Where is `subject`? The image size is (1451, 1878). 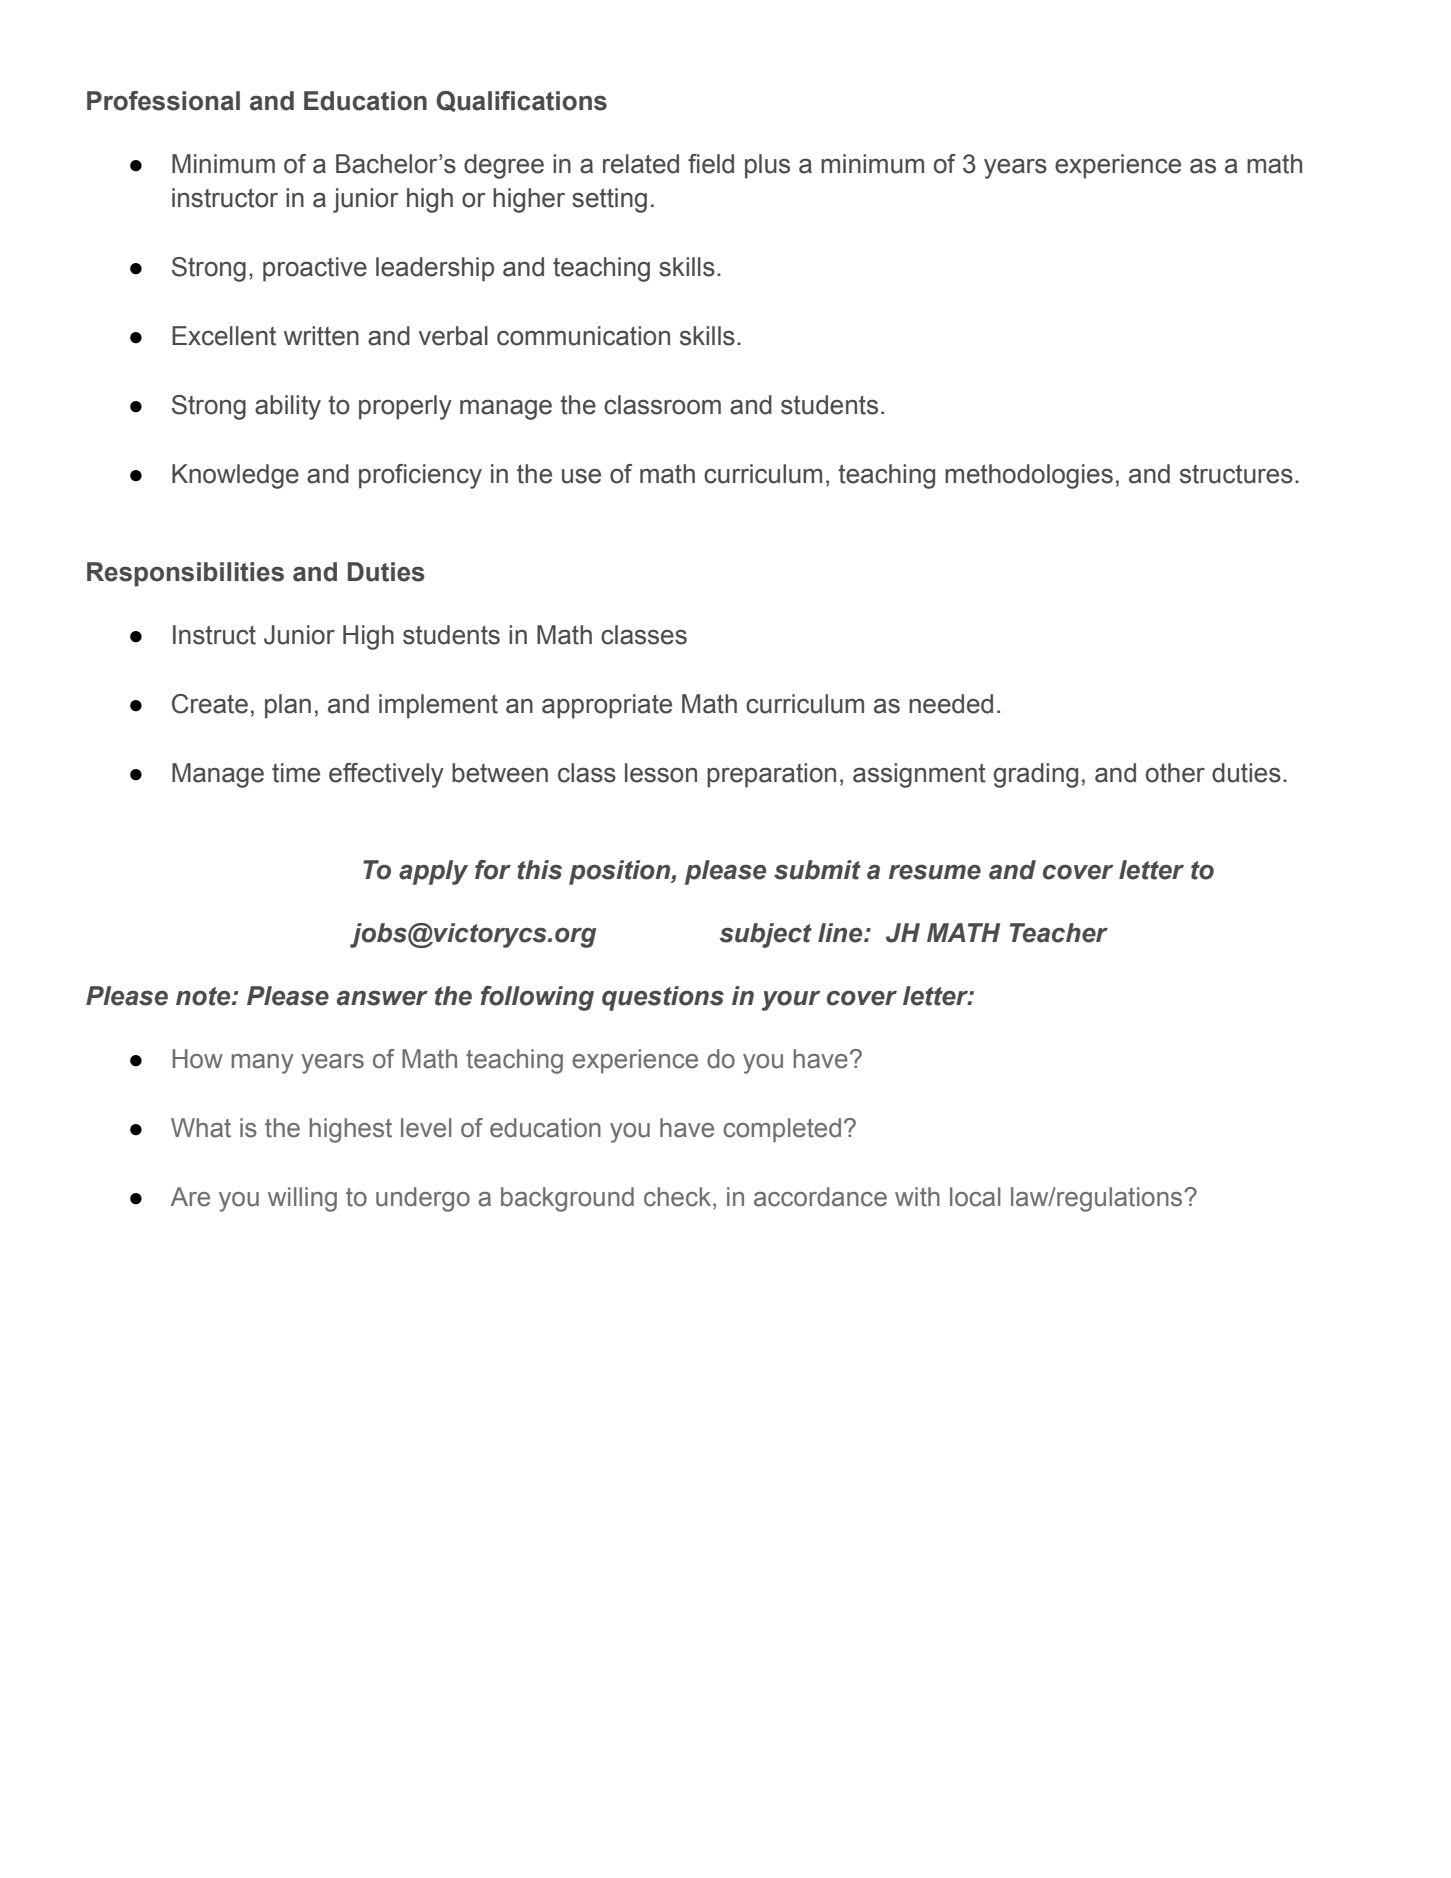 subject is located at coordinates (765, 935).
